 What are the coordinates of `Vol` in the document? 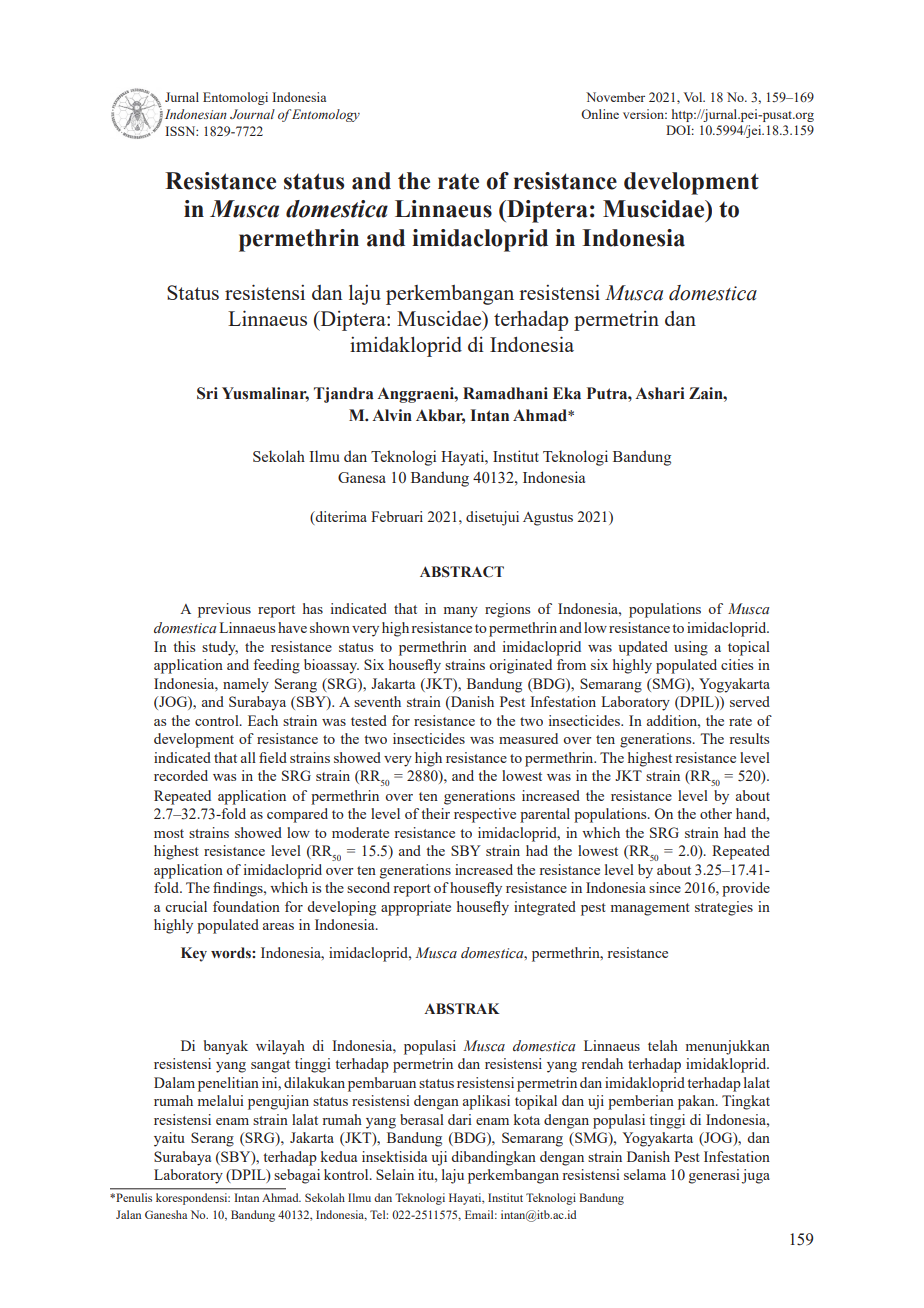 It's located at (694, 97).
